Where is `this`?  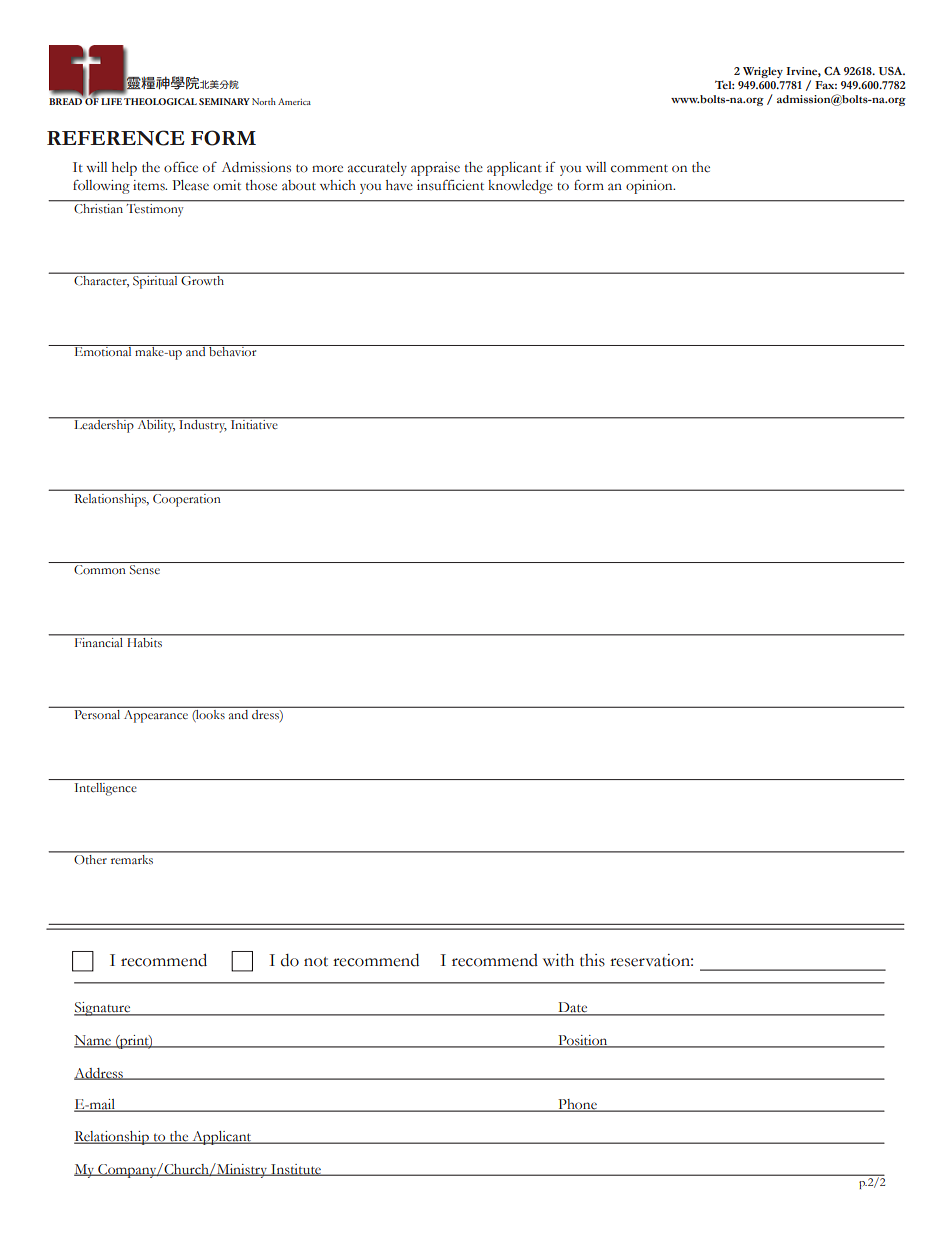 this is located at coordinates (592, 960).
